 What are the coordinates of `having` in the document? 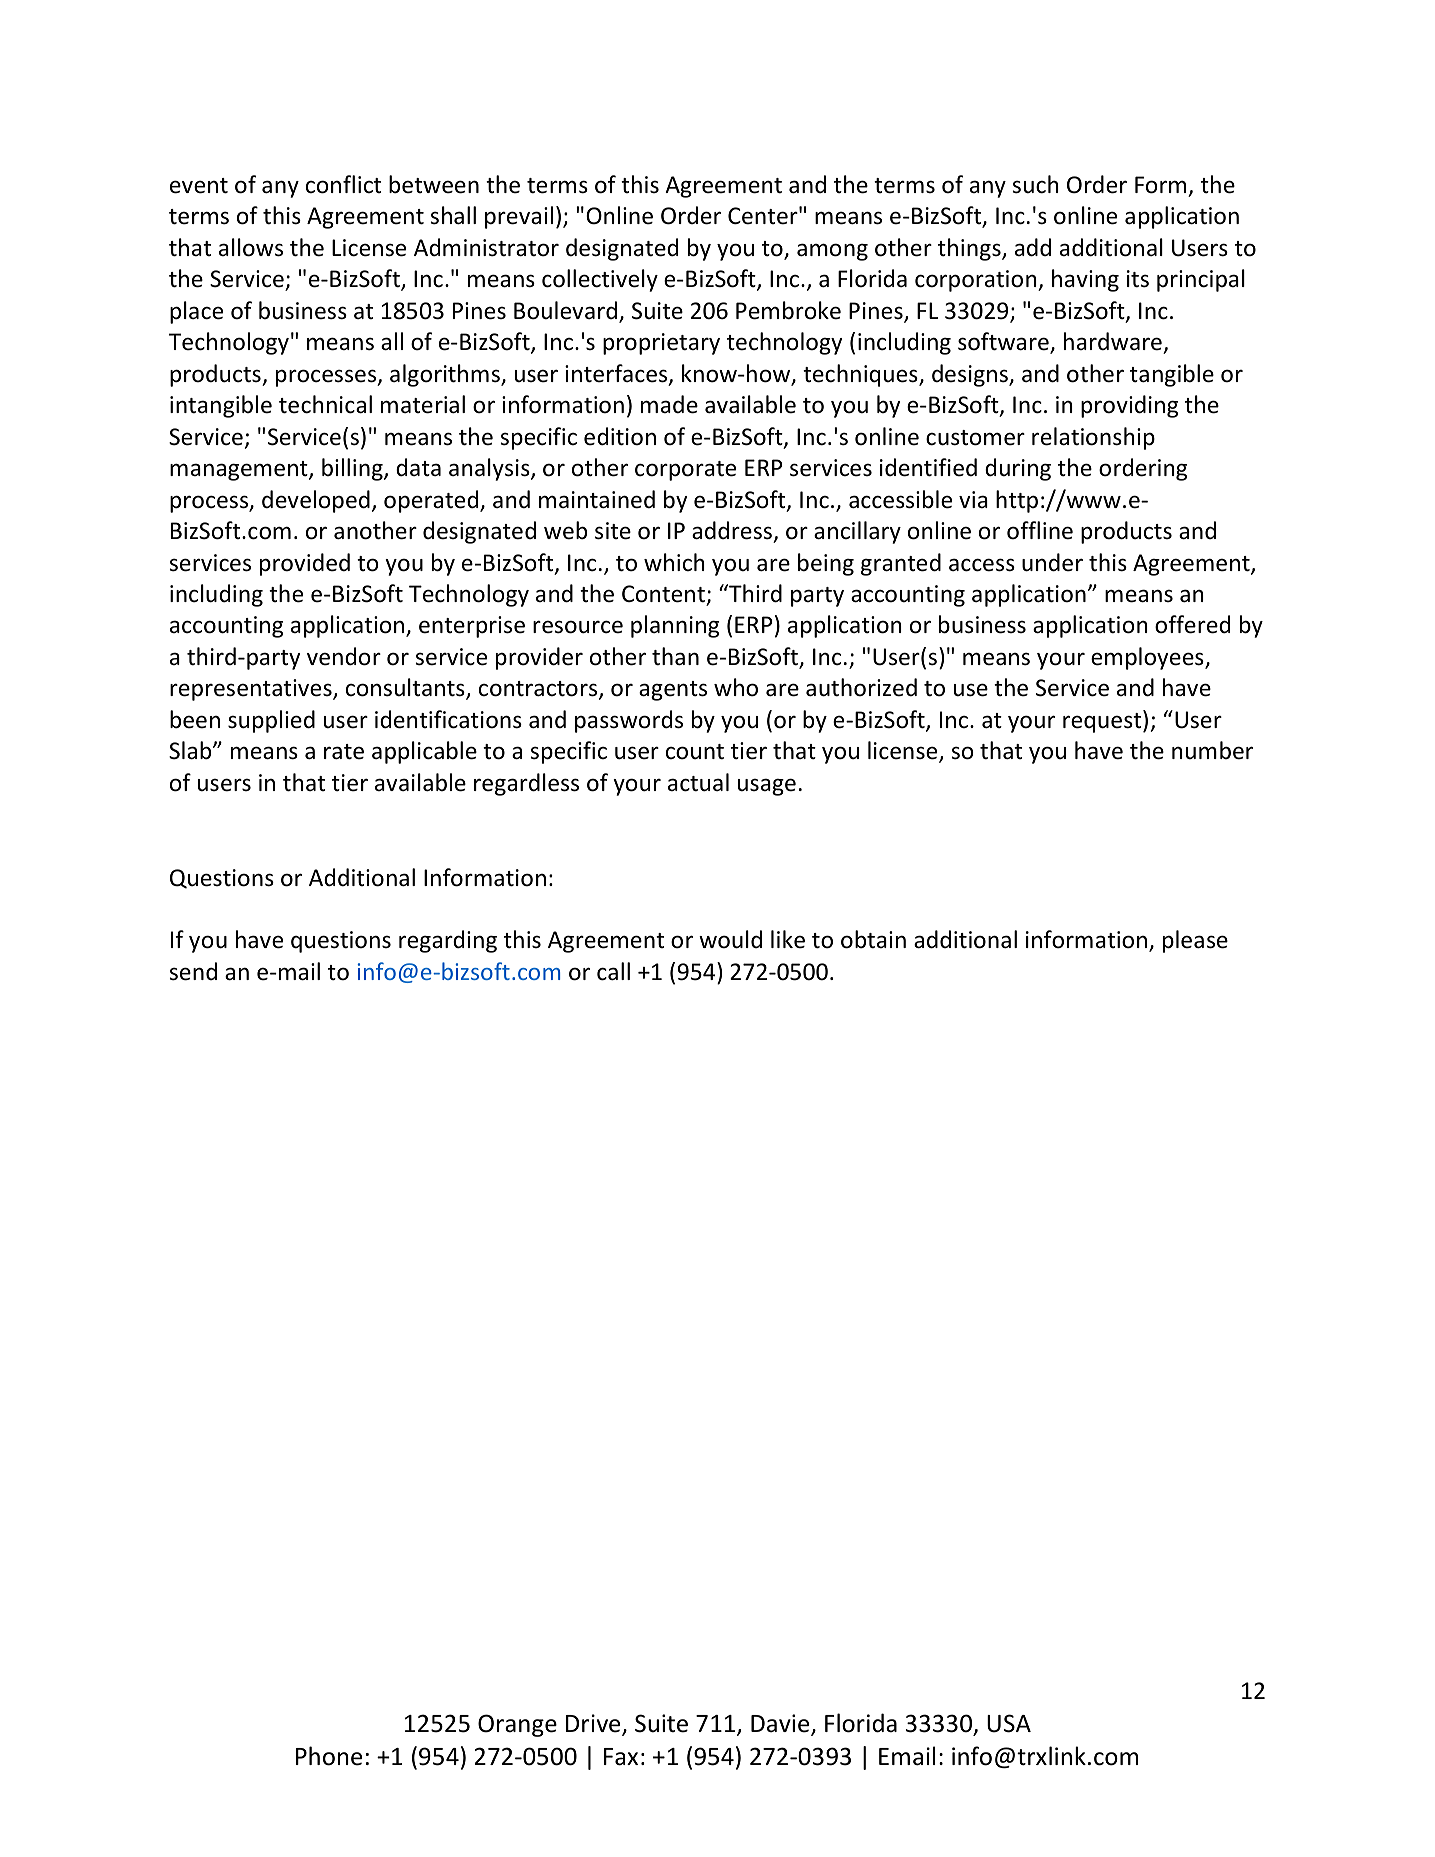 It's located at (1085, 280).
